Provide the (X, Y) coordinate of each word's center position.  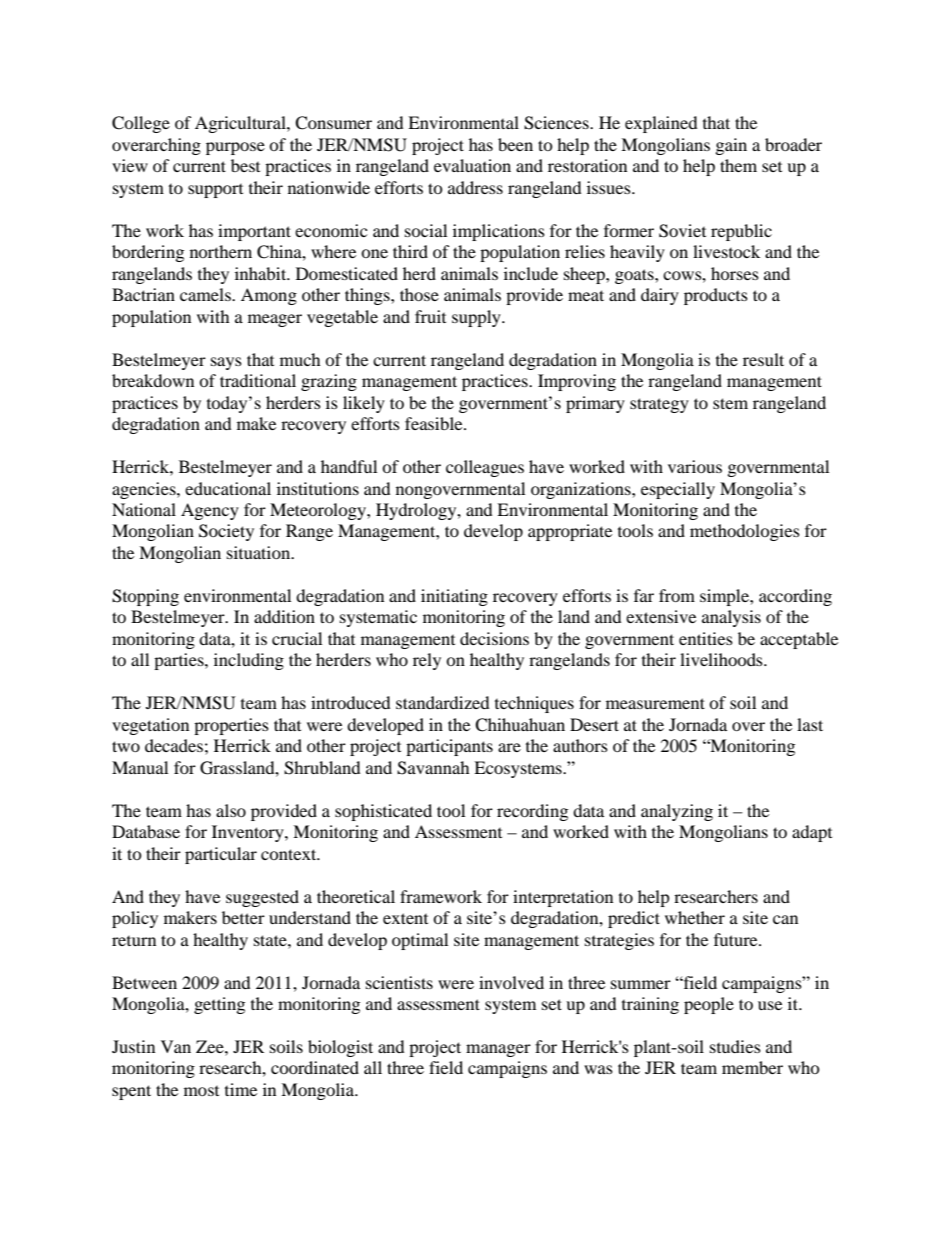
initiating (454, 597)
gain (731, 146)
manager (498, 1050)
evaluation (472, 165)
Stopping (145, 597)
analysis (731, 618)
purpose (235, 148)
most (201, 1091)
